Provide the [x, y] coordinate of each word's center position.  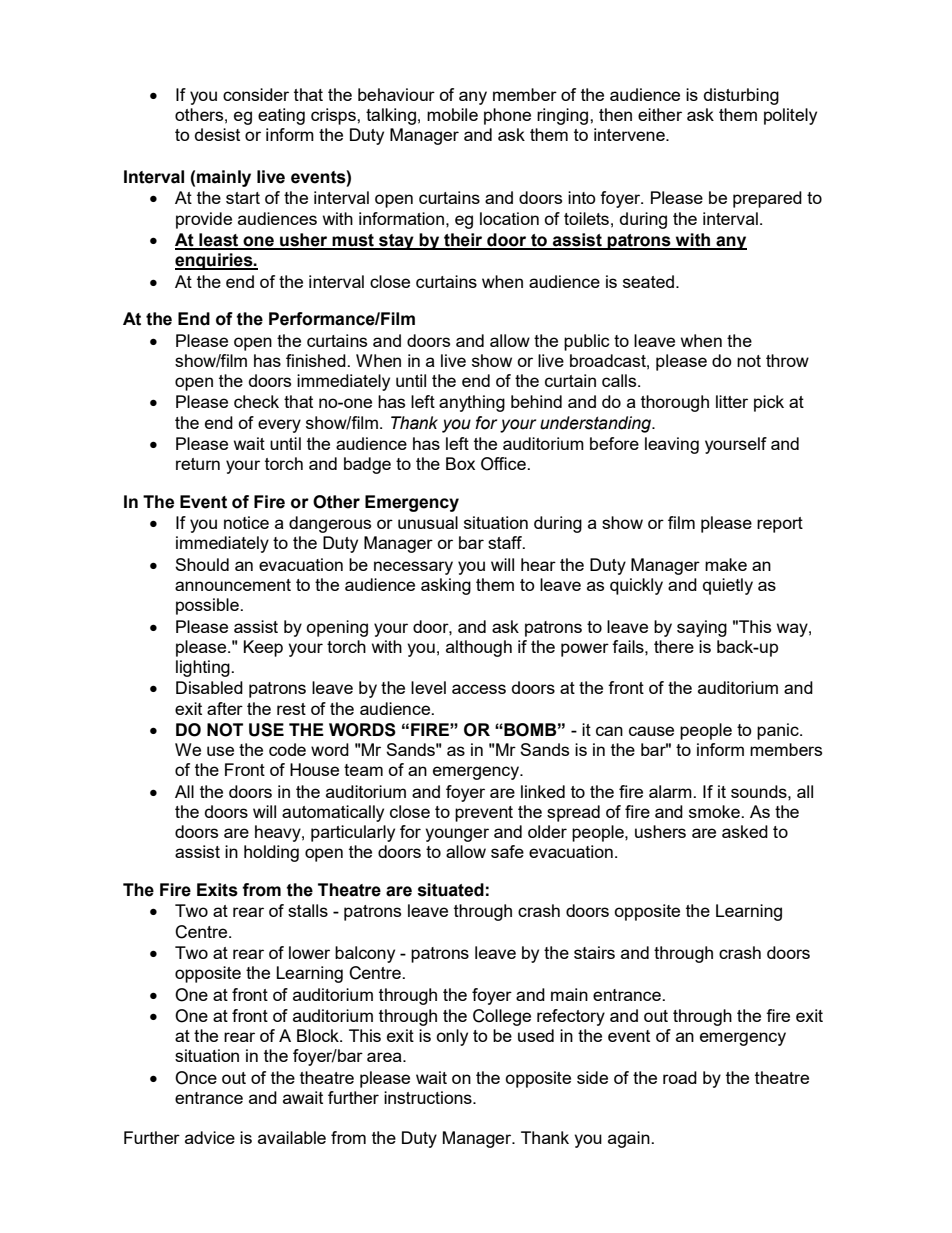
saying [702, 628]
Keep [263, 648]
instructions [429, 1097]
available [292, 1137]
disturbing [741, 96]
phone [507, 116]
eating [281, 116]
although [479, 648]
